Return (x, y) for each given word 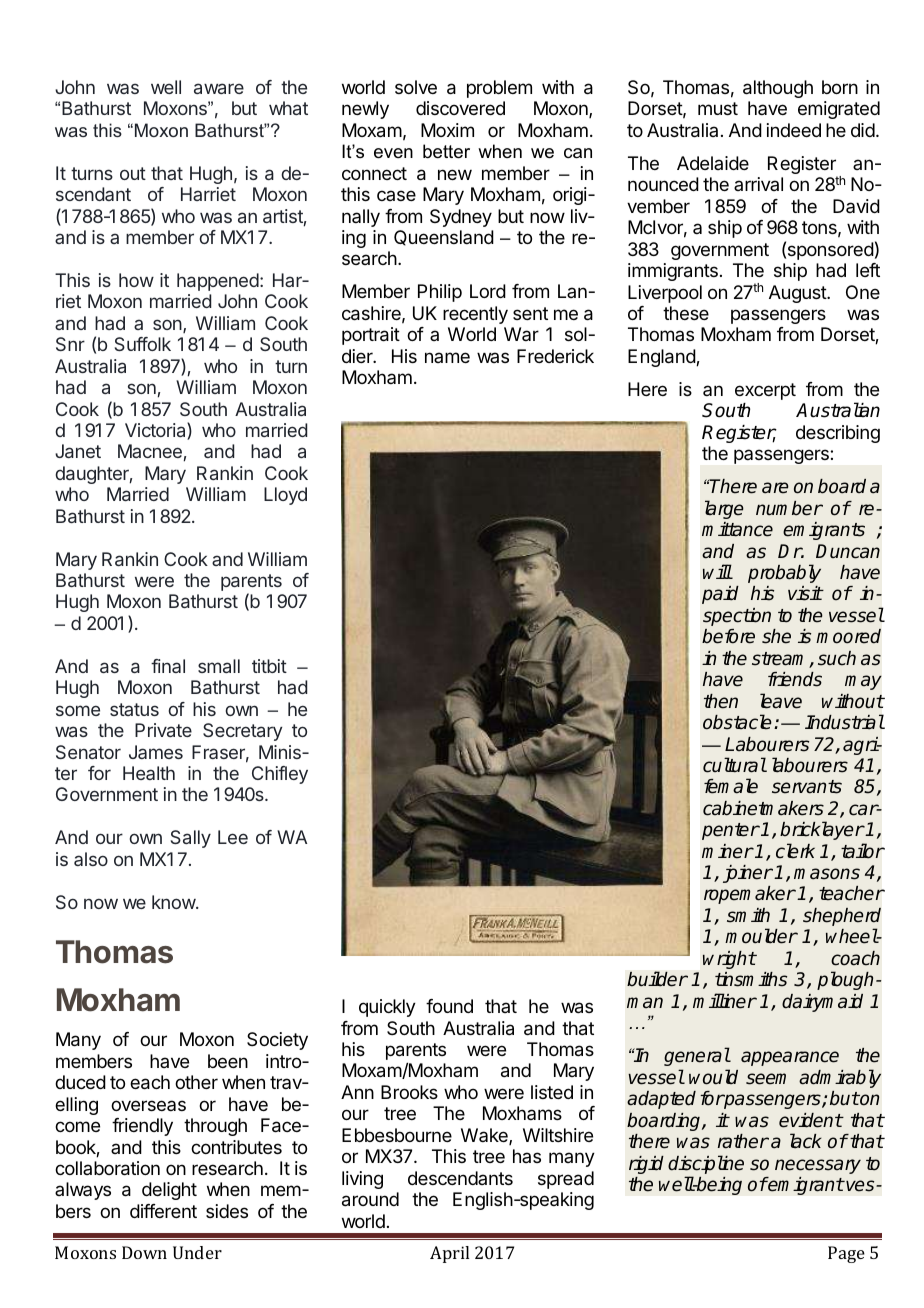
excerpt (765, 391)
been (228, 1061)
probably (784, 573)
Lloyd (285, 496)
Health (149, 773)
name (447, 357)
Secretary (242, 732)
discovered (460, 108)
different (163, 1211)
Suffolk (143, 344)
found (449, 1006)
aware (219, 88)
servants (807, 787)
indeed (794, 130)
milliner (725, 1001)
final (168, 666)
